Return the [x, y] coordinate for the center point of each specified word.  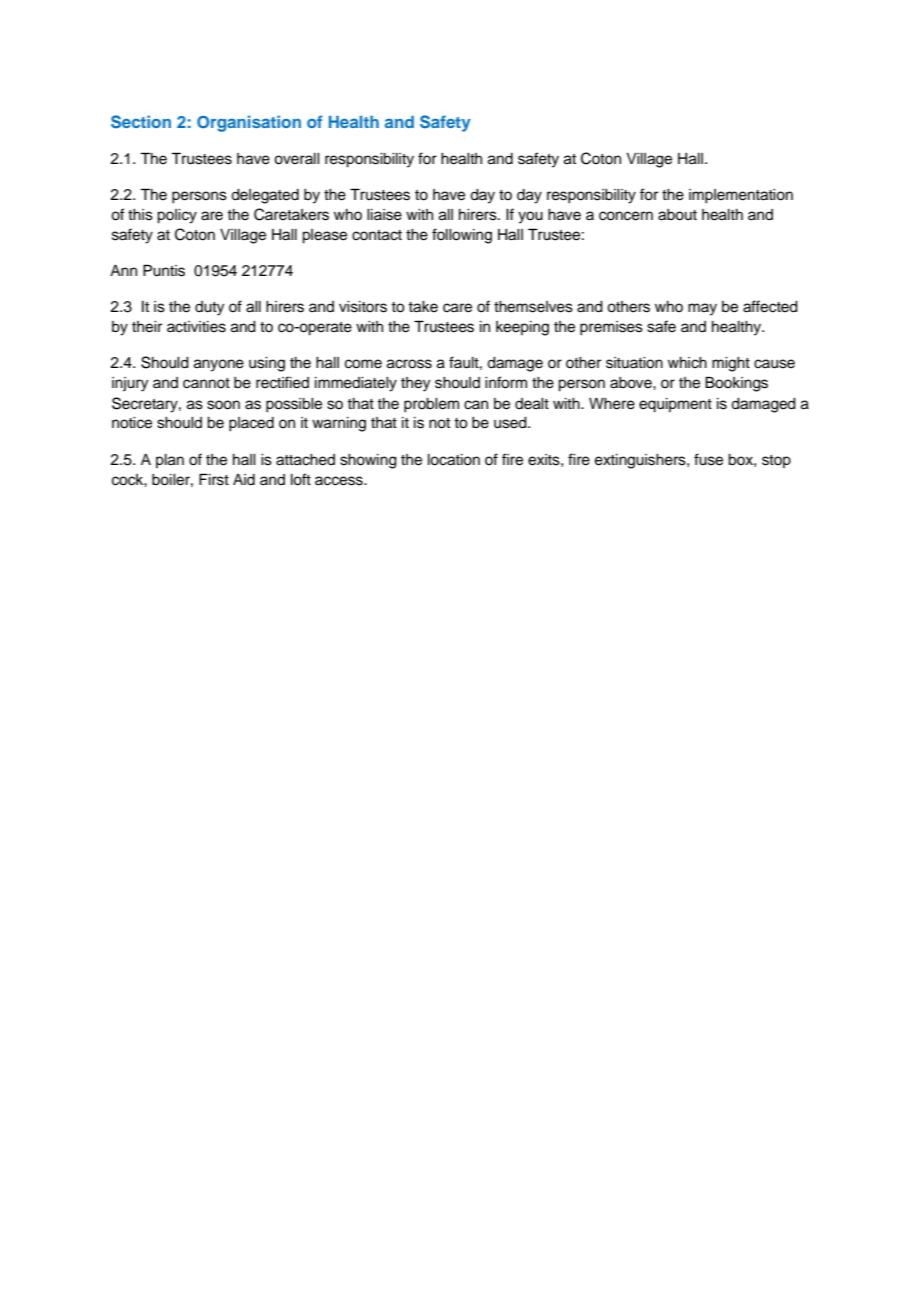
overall [297, 159]
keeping [522, 328]
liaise [384, 215]
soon [223, 405]
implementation [741, 196]
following [462, 236]
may [702, 309]
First [214, 479]
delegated [265, 196]
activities [196, 327]
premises [611, 328]
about [677, 215]
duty [209, 308]
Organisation [249, 123]
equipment [675, 405]
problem [431, 405]
